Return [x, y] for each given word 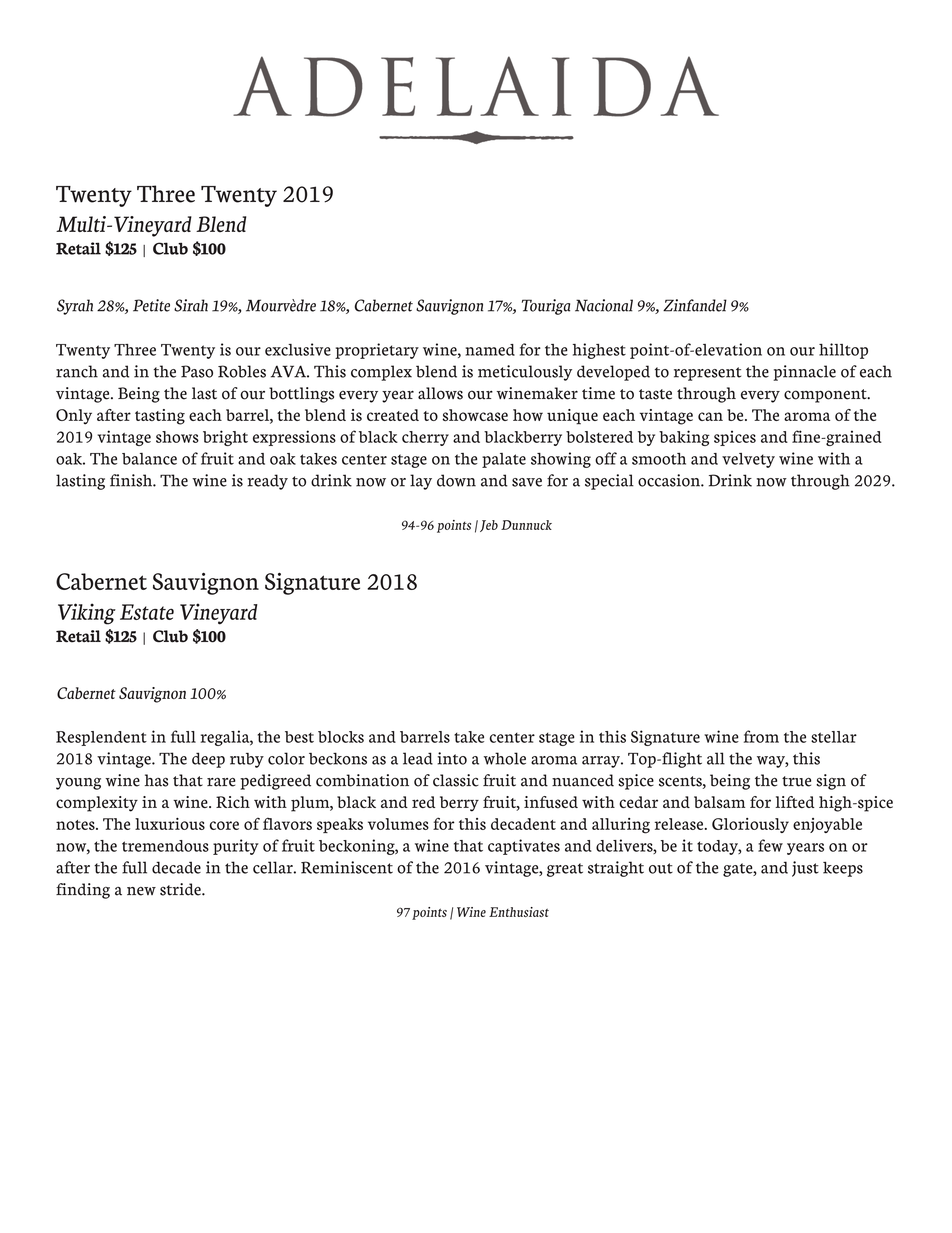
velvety [748, 460]
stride [181, 889]
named [490, 350]
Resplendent [101, 738]
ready [268, 482]
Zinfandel [695, 305]
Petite [151, 305]
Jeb [489, 526]
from [761, 736]
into [452, 758]
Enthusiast [519, 912]
